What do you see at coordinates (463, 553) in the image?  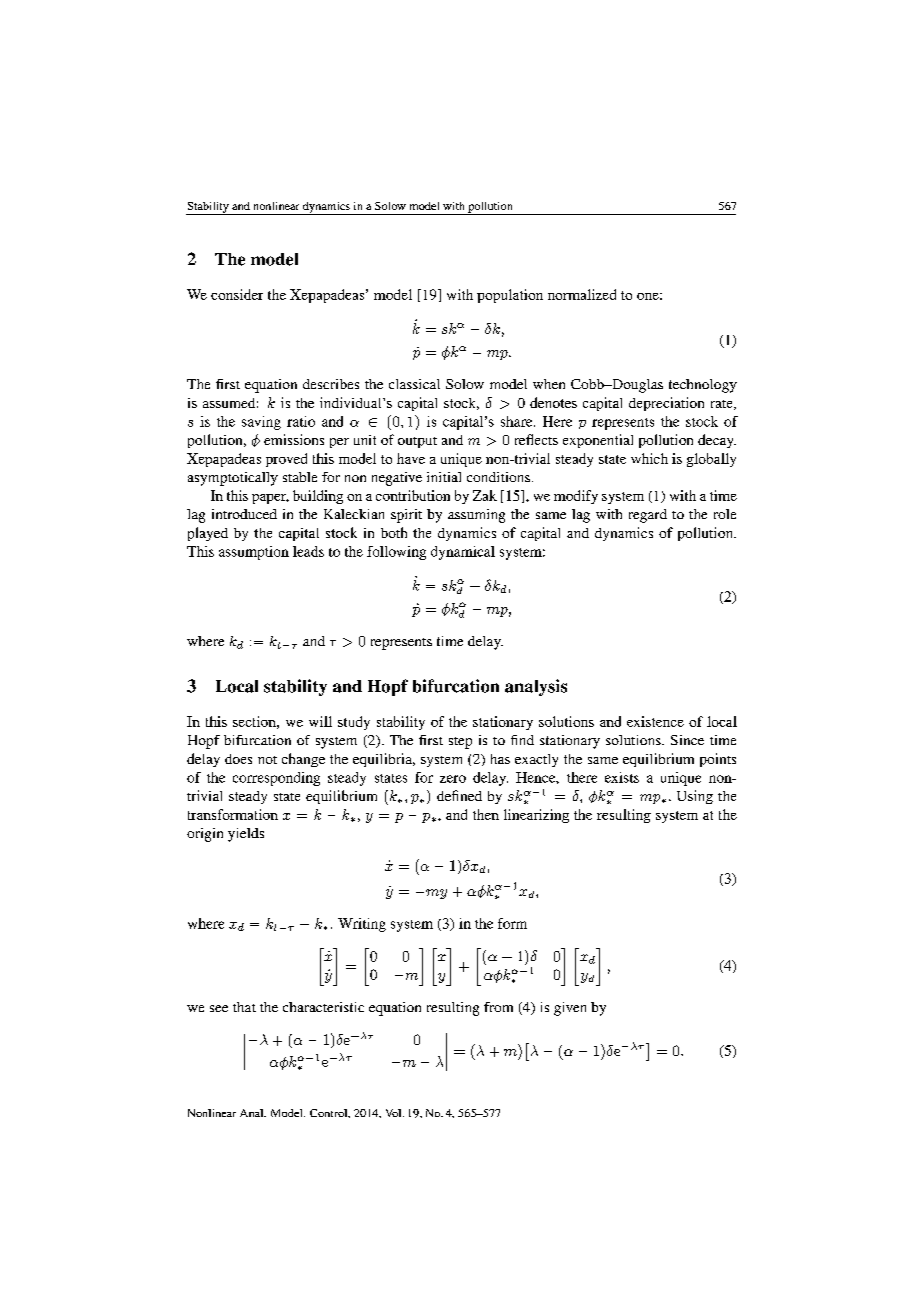 I see `dynamical` at bounding box center [463, 553].
